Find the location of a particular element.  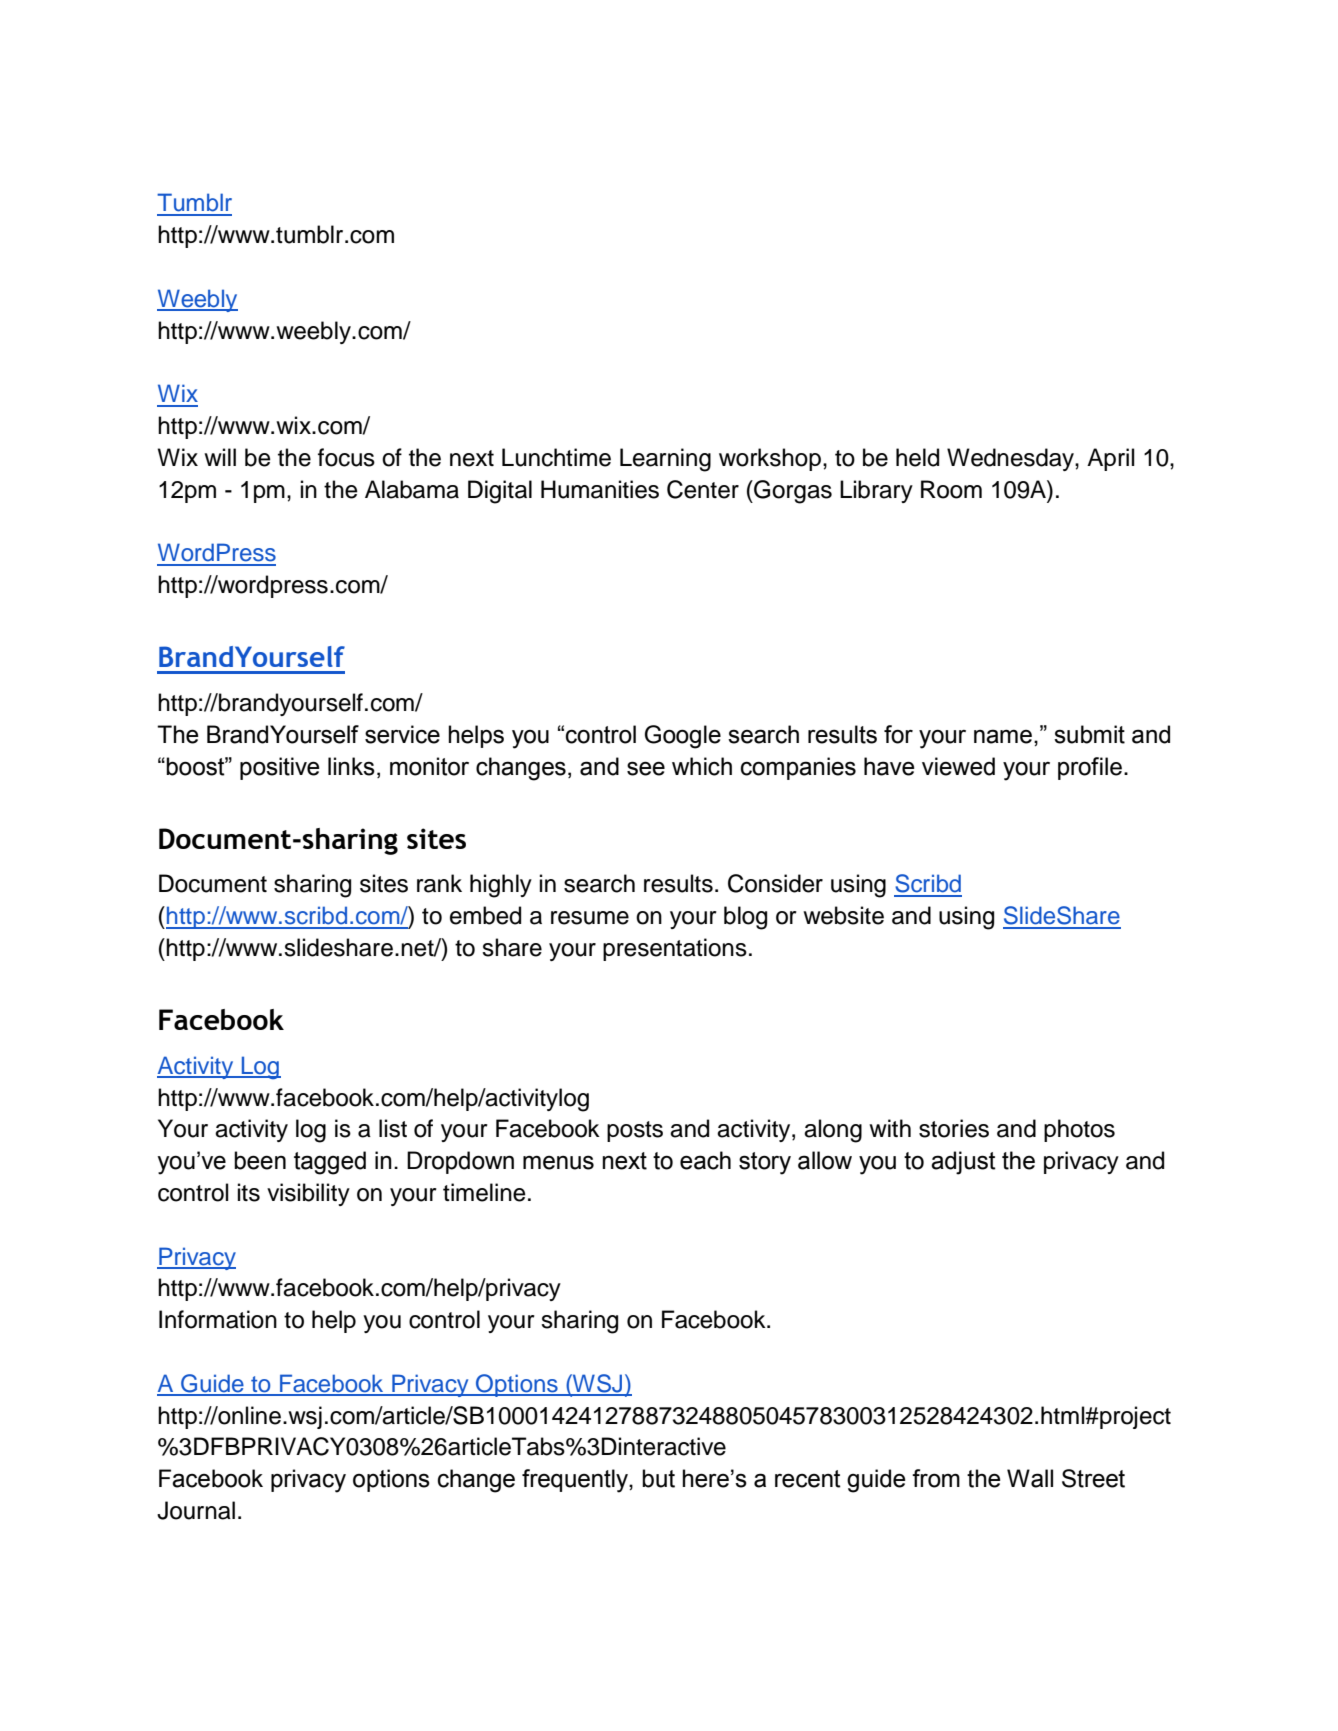

positive is located at coordinates (280, 768).
